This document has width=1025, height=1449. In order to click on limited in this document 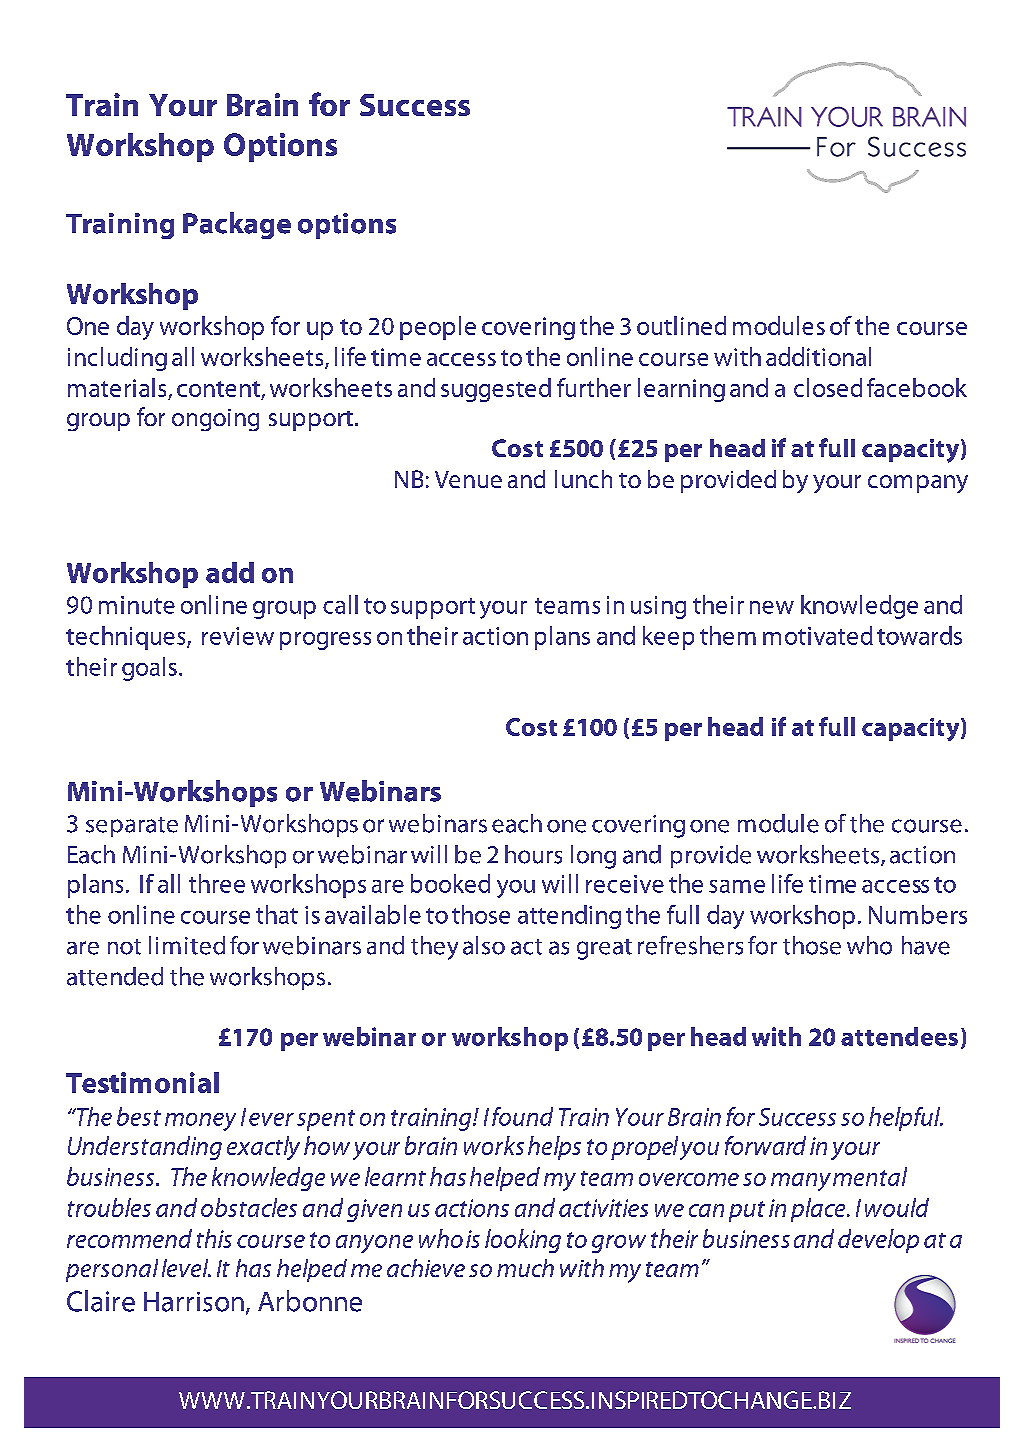, I will do `click(187, 945)`.
